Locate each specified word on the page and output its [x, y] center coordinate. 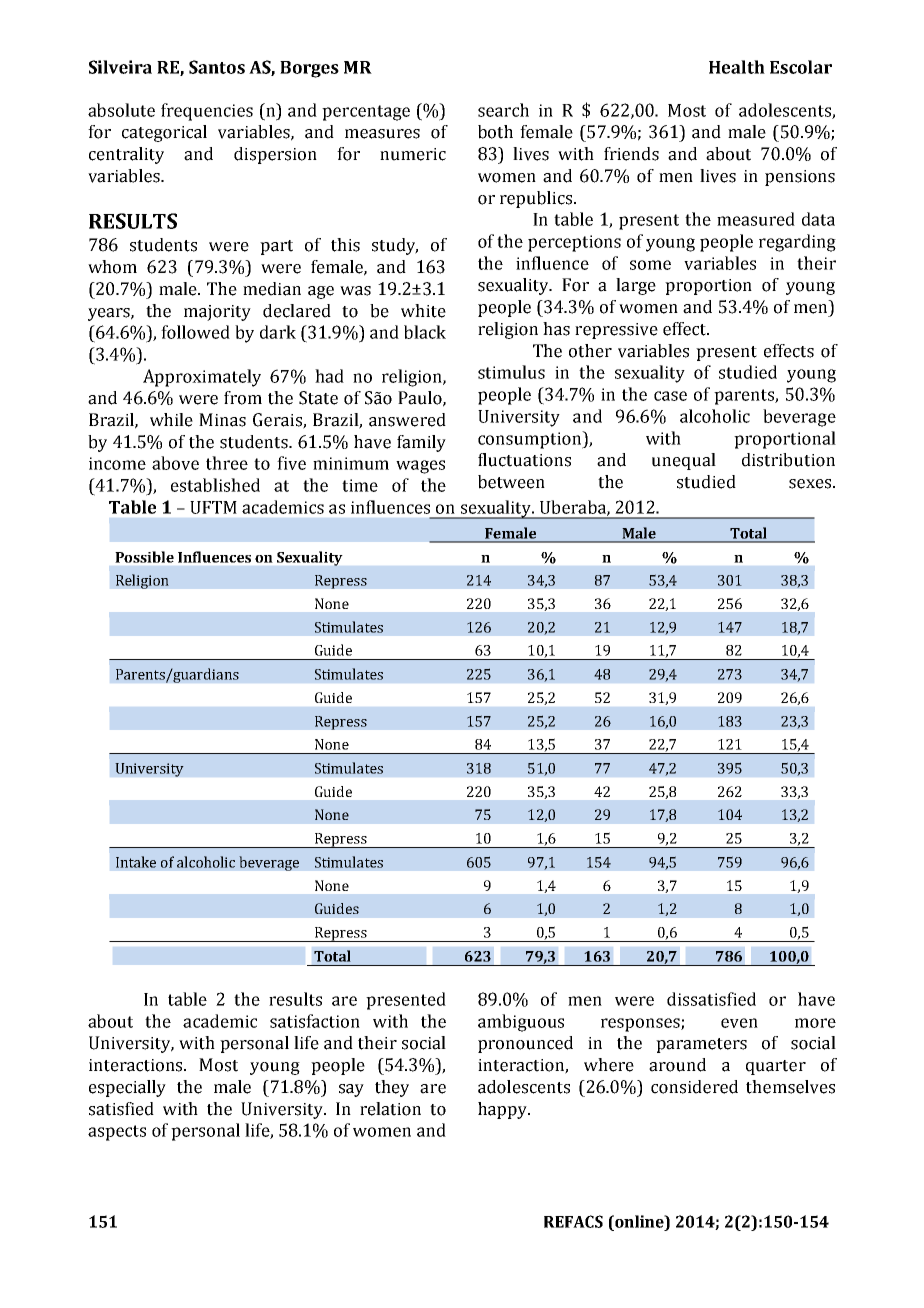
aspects [117, 1133]
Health [737, 67]
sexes [810, 484]
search [503, 110]
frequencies [207, 112]
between [511, 482]
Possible [144, 557]
